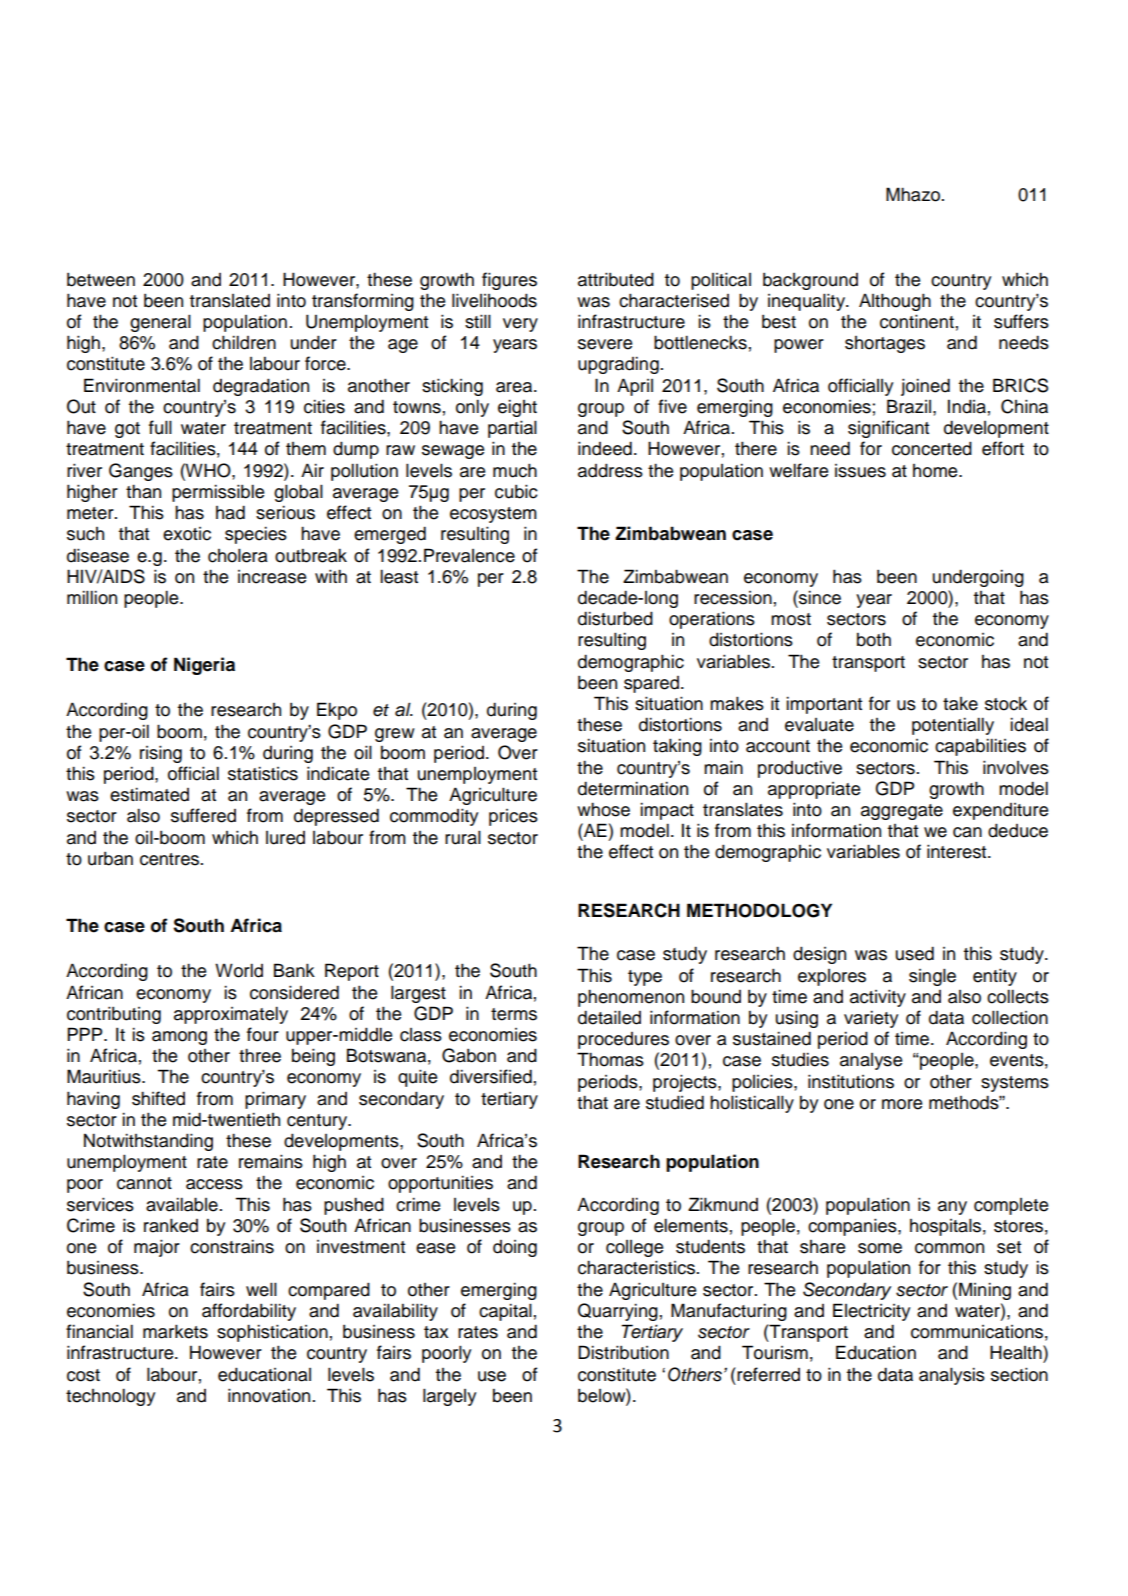  Describe the element at coordinates (623, 1352) in the screenshot. I see `Distribution` at that location.
